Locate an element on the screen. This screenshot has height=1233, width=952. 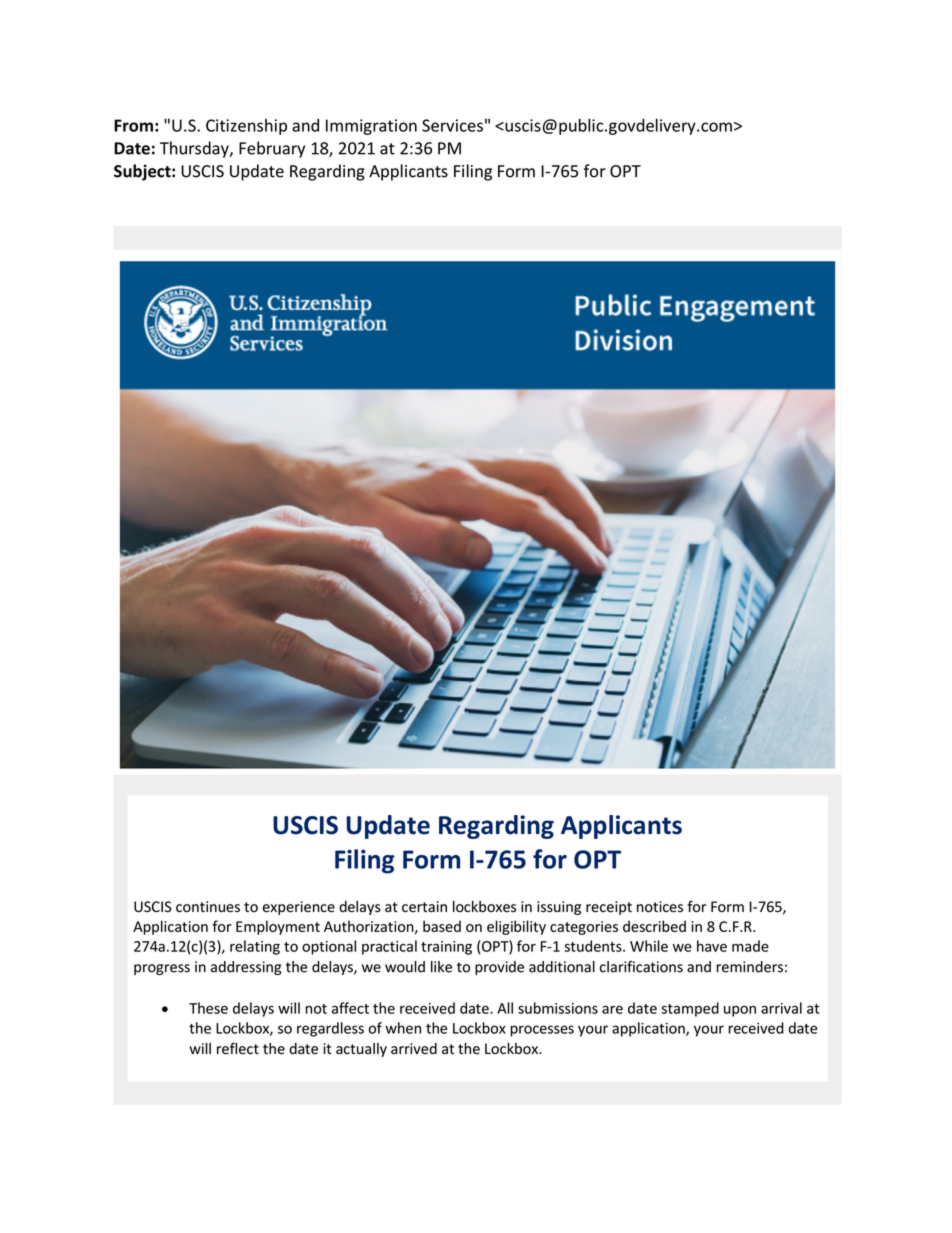
Immigration is located at coordinates (371, 127).
